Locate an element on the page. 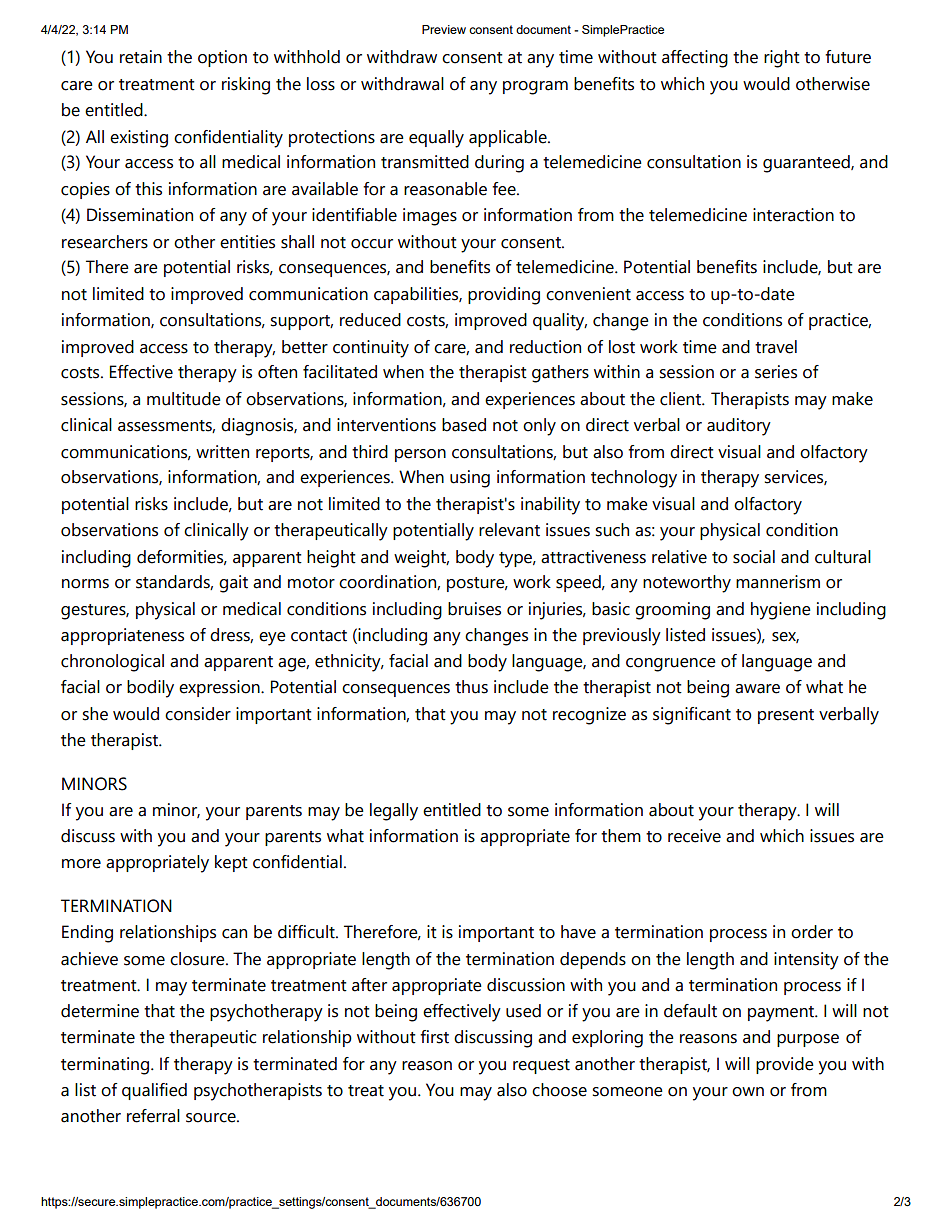  qualified is located at coordinates (154, 1091).
